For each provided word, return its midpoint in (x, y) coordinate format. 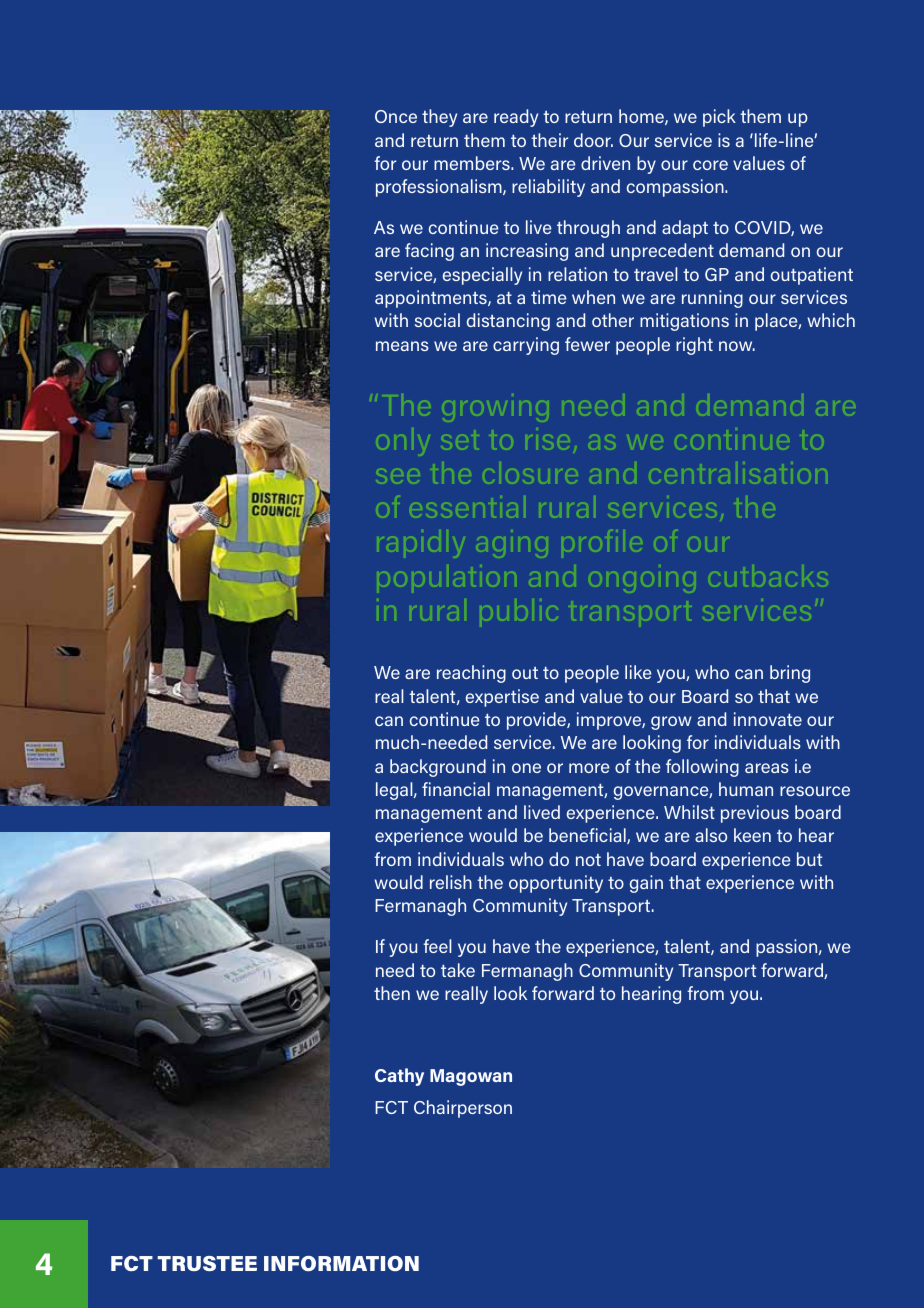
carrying (526, 346)
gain (646, 884)
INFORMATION (341, 1263)
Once (396, 116)
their (549, 140)
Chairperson (463, 1109)
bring (790, 674)
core (710, 165)
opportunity (556, 884)
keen (752, 835)
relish (451, 882)
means (402, 346)
